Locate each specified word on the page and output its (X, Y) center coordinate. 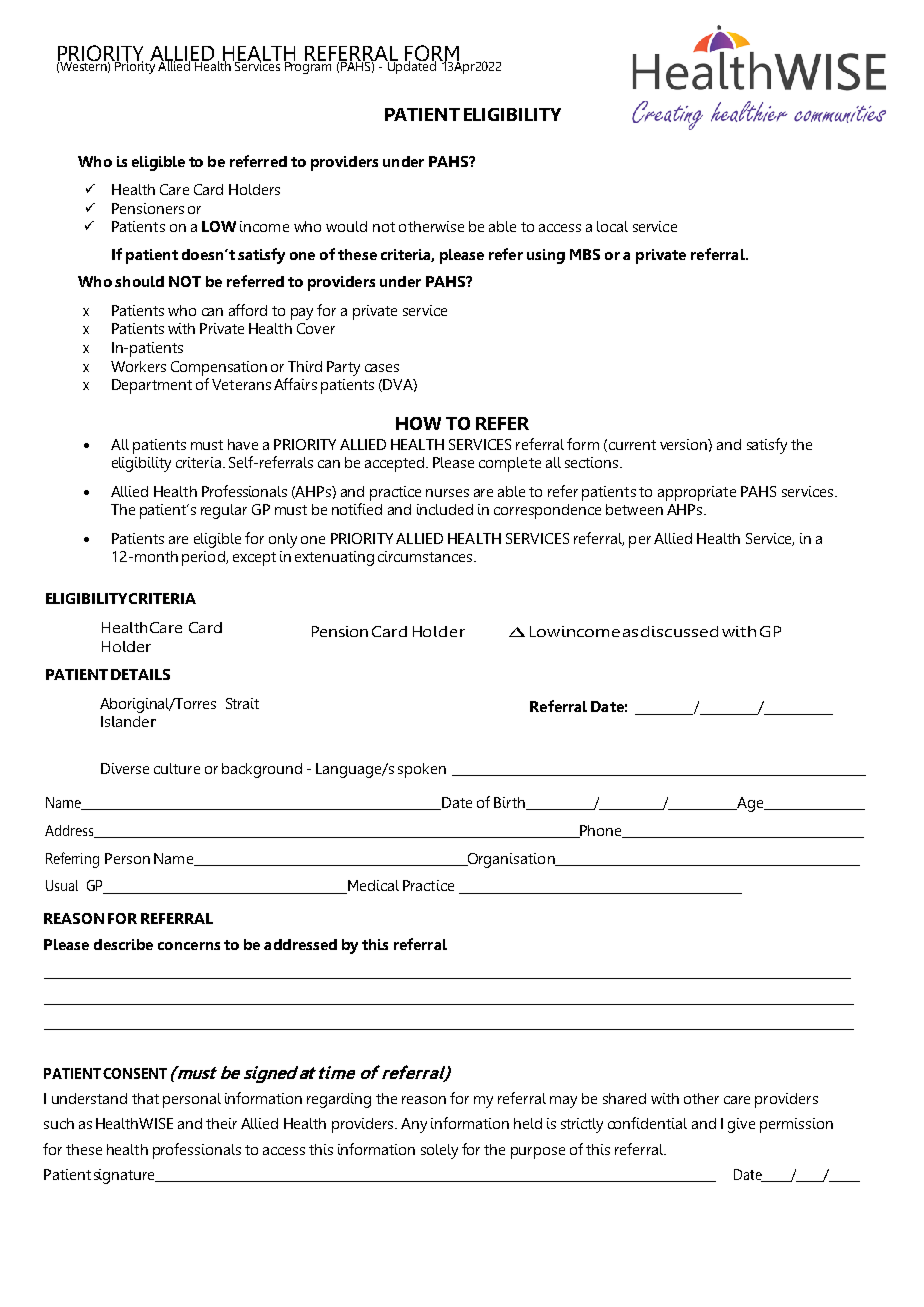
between (634, 509)
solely (439, 1151)
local (612, 226)
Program (307, 67)
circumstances (426, 556)
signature (125, 1176)
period (204, 558)
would (346, 226)
